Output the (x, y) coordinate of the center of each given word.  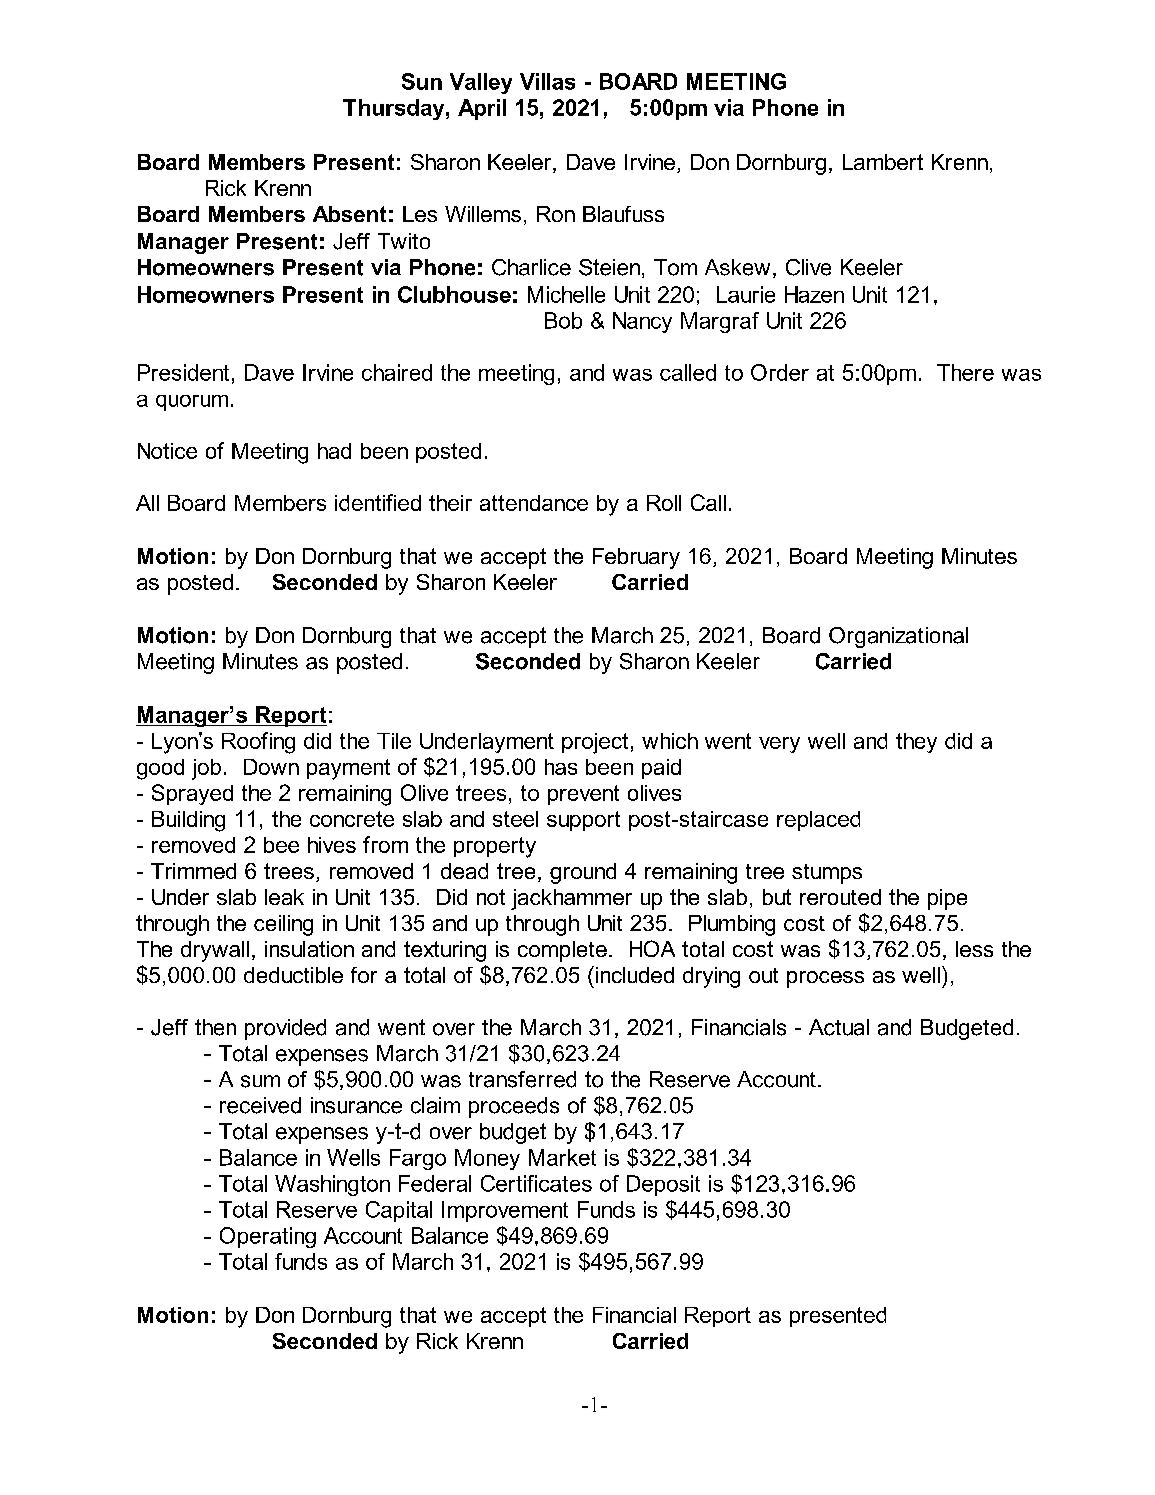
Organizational (898, 637)
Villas (547, 81)
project (595, 743)
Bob (563, 320)
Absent (349, 214)
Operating (268, 1237)
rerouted (840, 897)
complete (562, 951)
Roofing (258, 743)
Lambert (883, 162)
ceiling (283, 925)
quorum (192, 403)
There (965, 372)
